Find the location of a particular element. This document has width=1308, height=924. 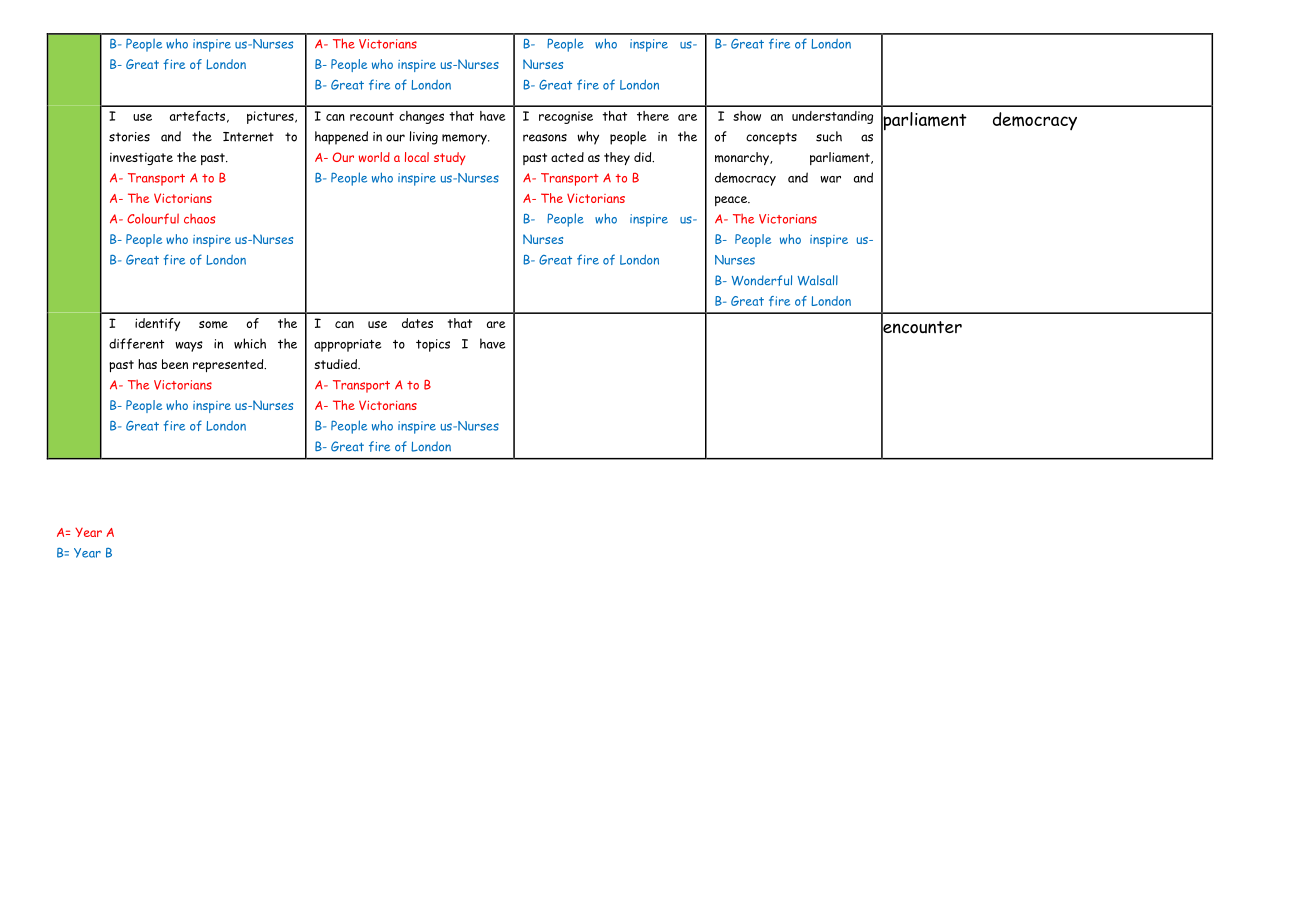

some is located at coordinates (213, 325).
